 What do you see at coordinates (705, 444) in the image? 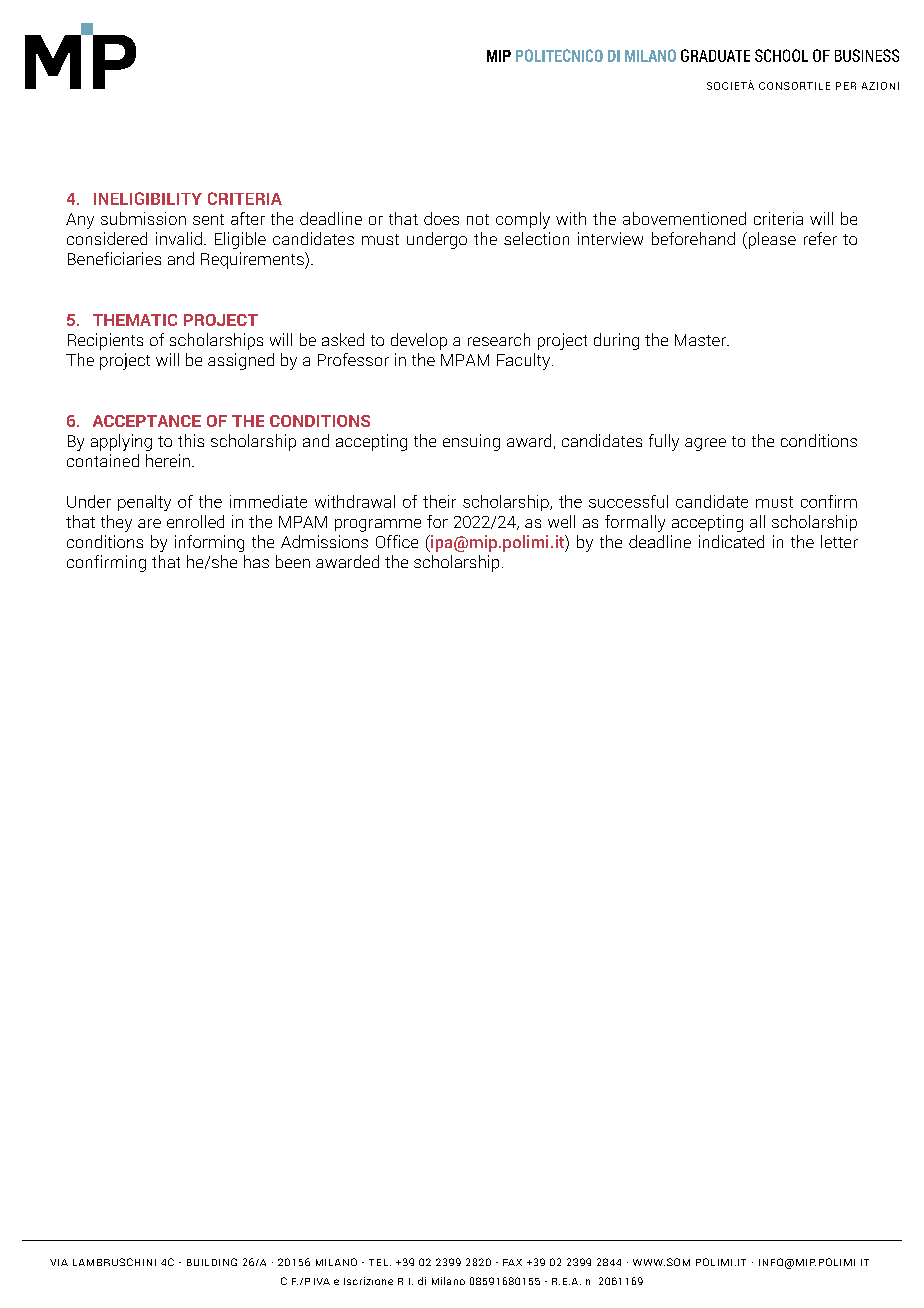
I see `agree` at bounding box center [705, 444].
